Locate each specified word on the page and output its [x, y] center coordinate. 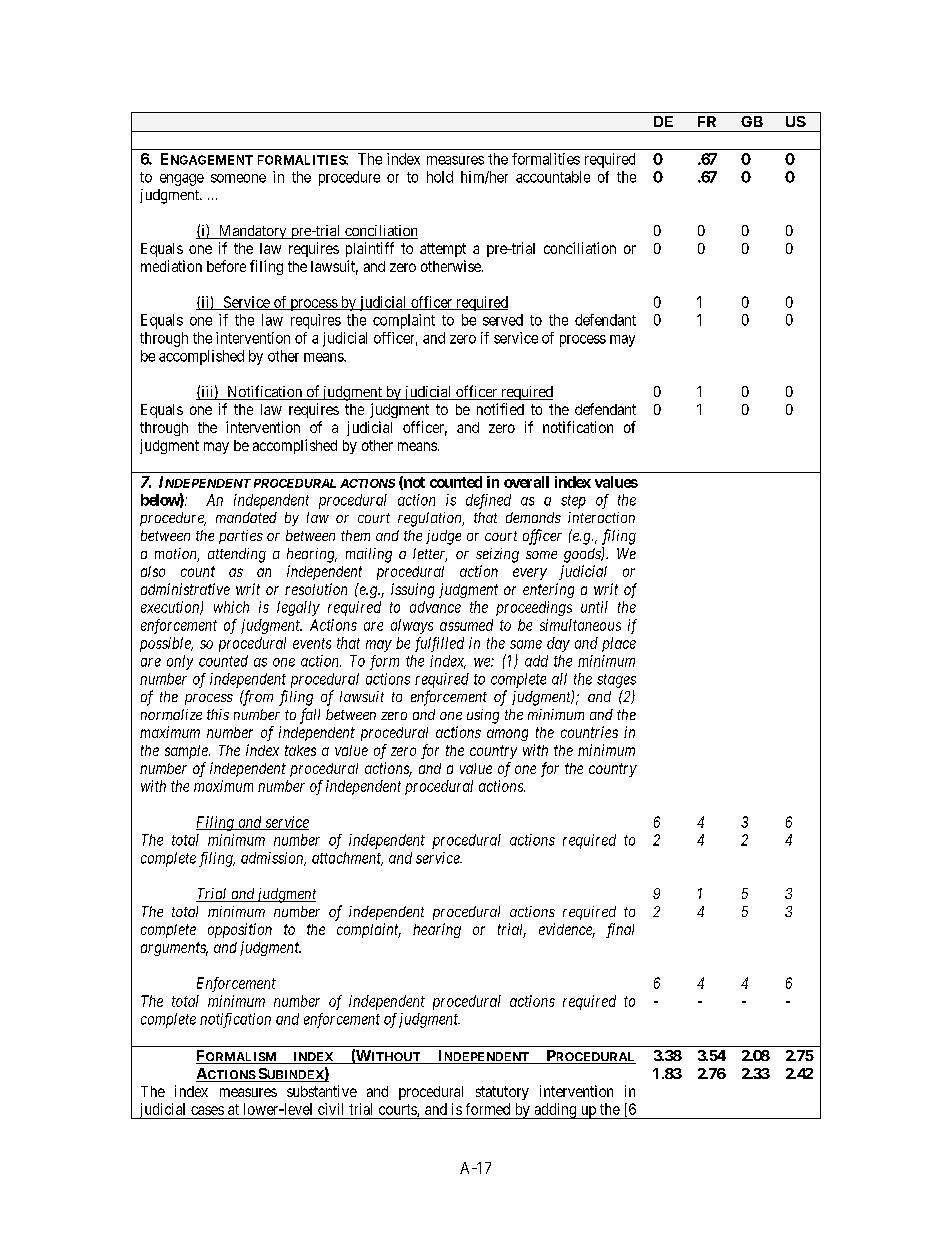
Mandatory [252, 232]
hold [440, 177]
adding [555, 1111]
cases [207, 1110]
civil [330, 1109]
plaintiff [370, 249]
